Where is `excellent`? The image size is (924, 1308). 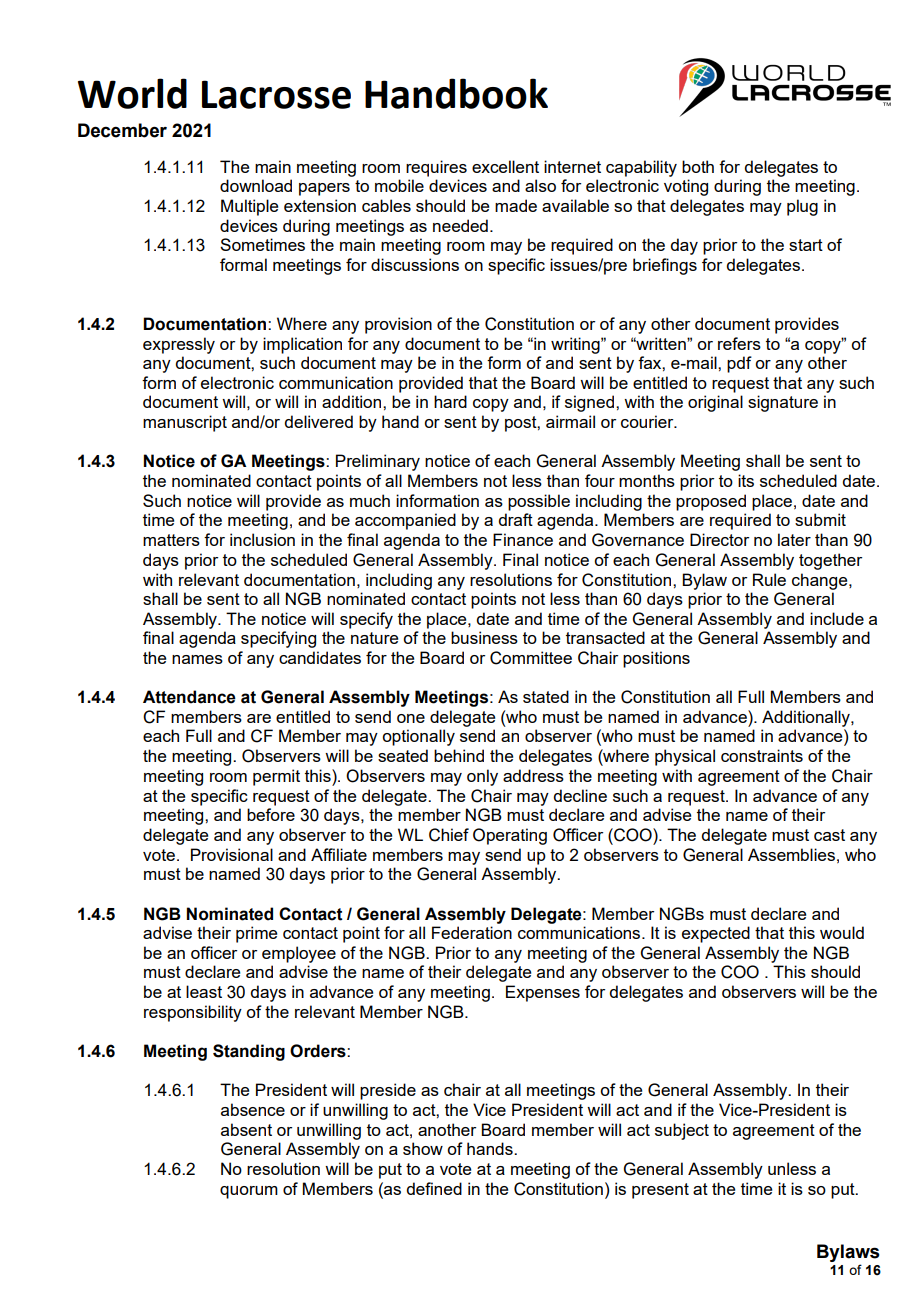
excellent is located at coordinates (505, 166).
